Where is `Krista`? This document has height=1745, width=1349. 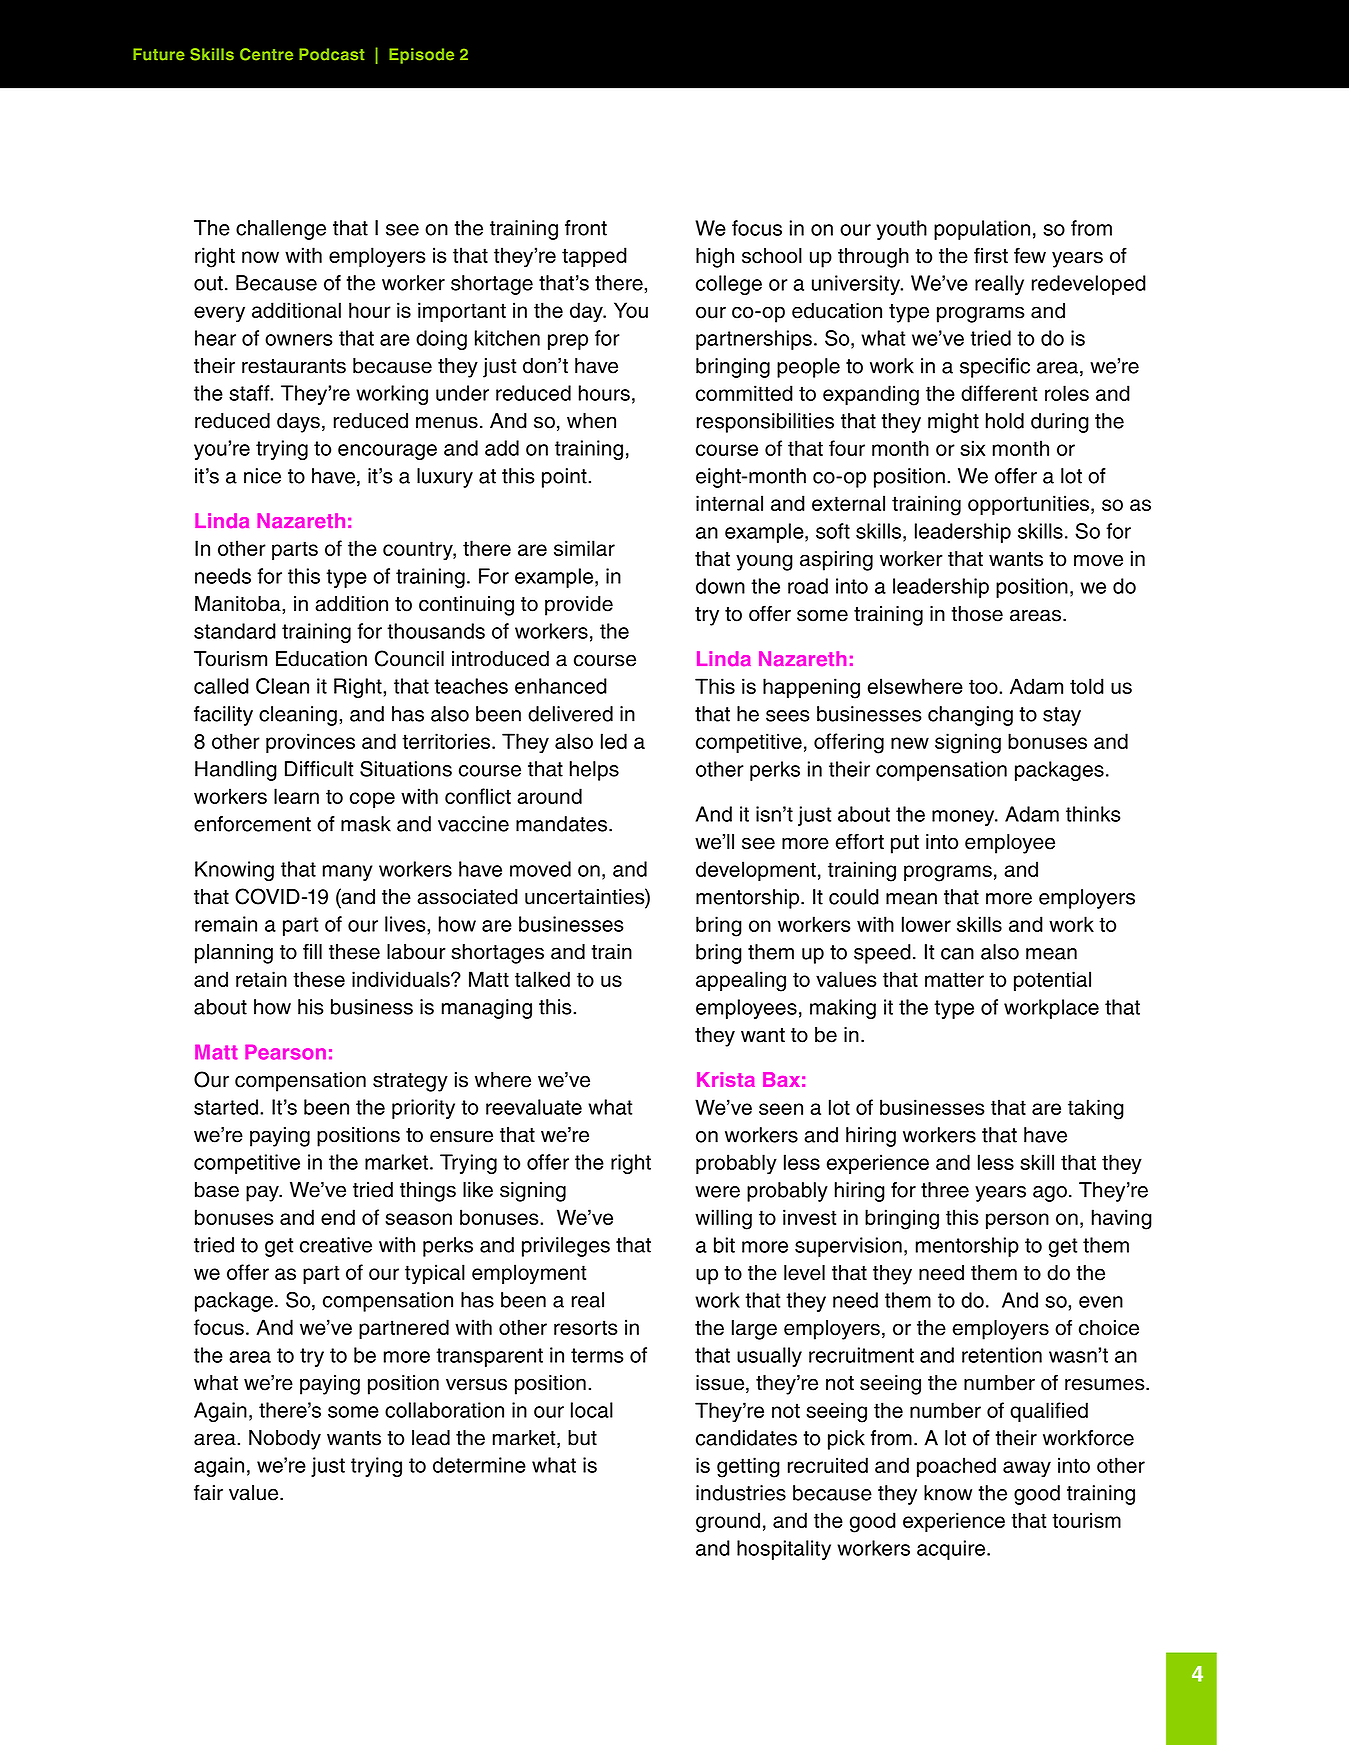 Krista is located at coordinates (726, 1079).
